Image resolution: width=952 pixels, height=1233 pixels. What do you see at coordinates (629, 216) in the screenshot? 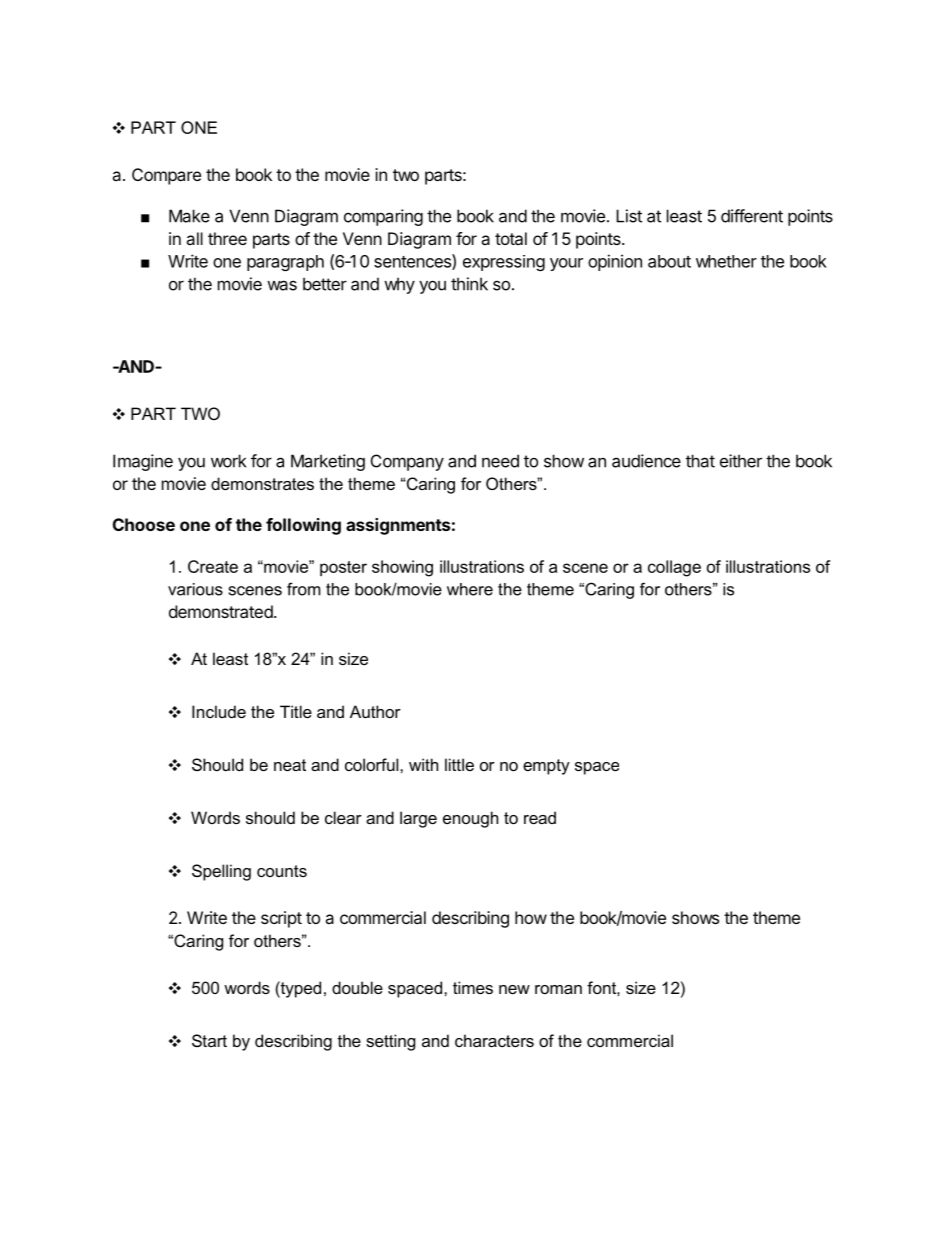
I see `List` at bounding box center [629, 216].
